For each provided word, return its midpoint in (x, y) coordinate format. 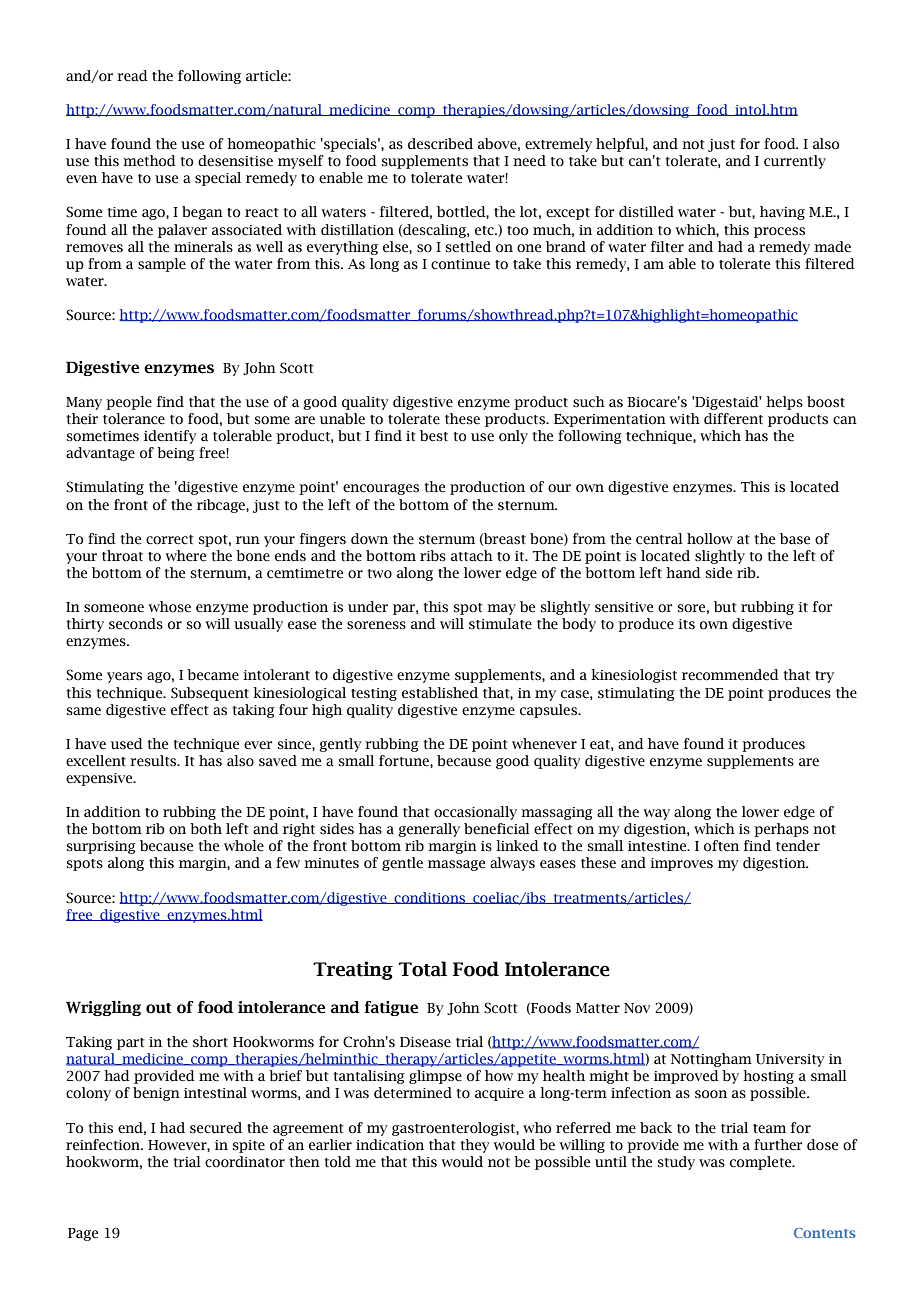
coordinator (245, 1162)
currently (795, 162)
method (149, 161)
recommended (730, 675)
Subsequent (210, 694)
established (440, 693)
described (440, 144)
